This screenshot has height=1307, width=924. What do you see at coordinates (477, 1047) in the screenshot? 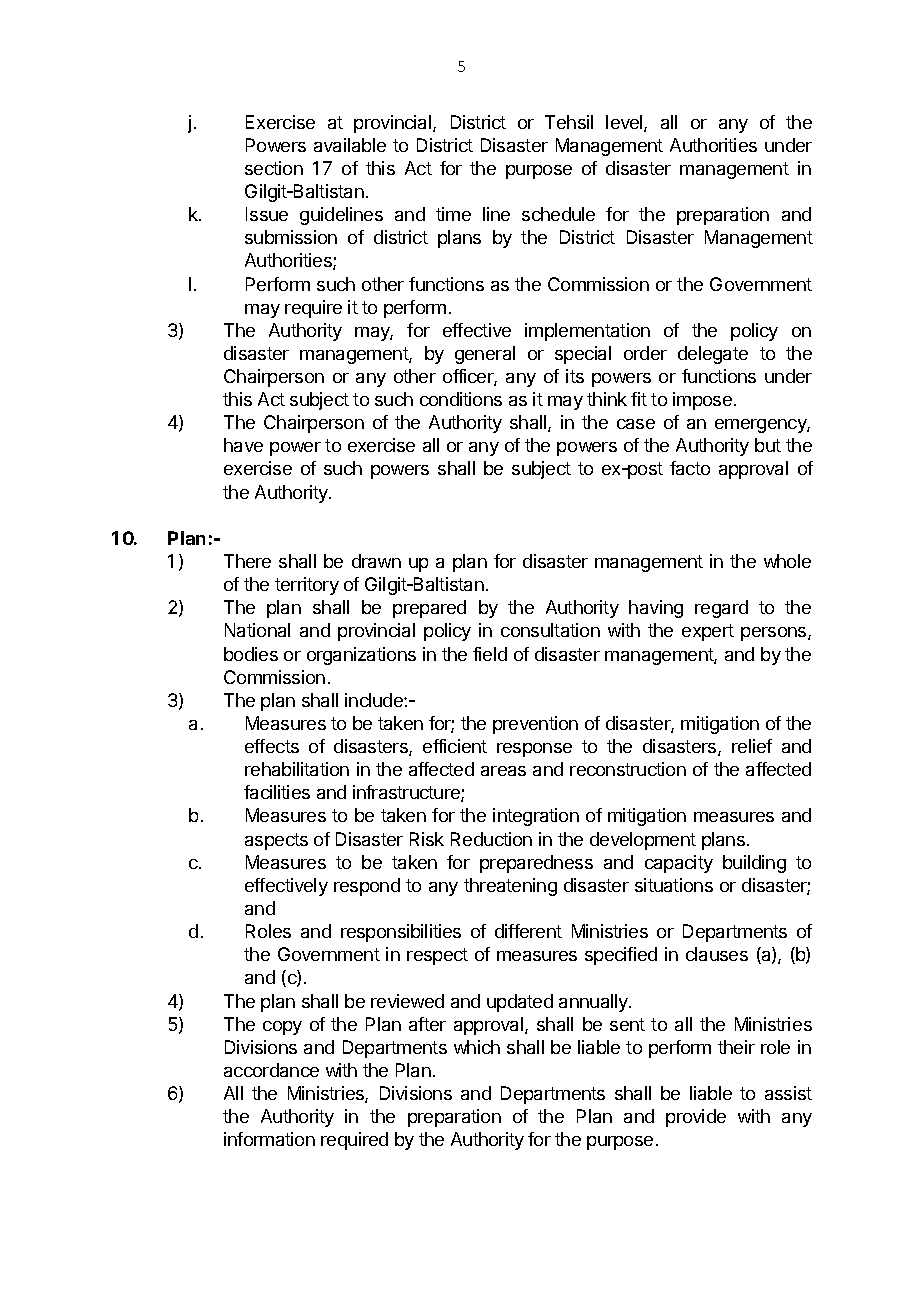
I see `which` at bounding box center [477, 1047].
